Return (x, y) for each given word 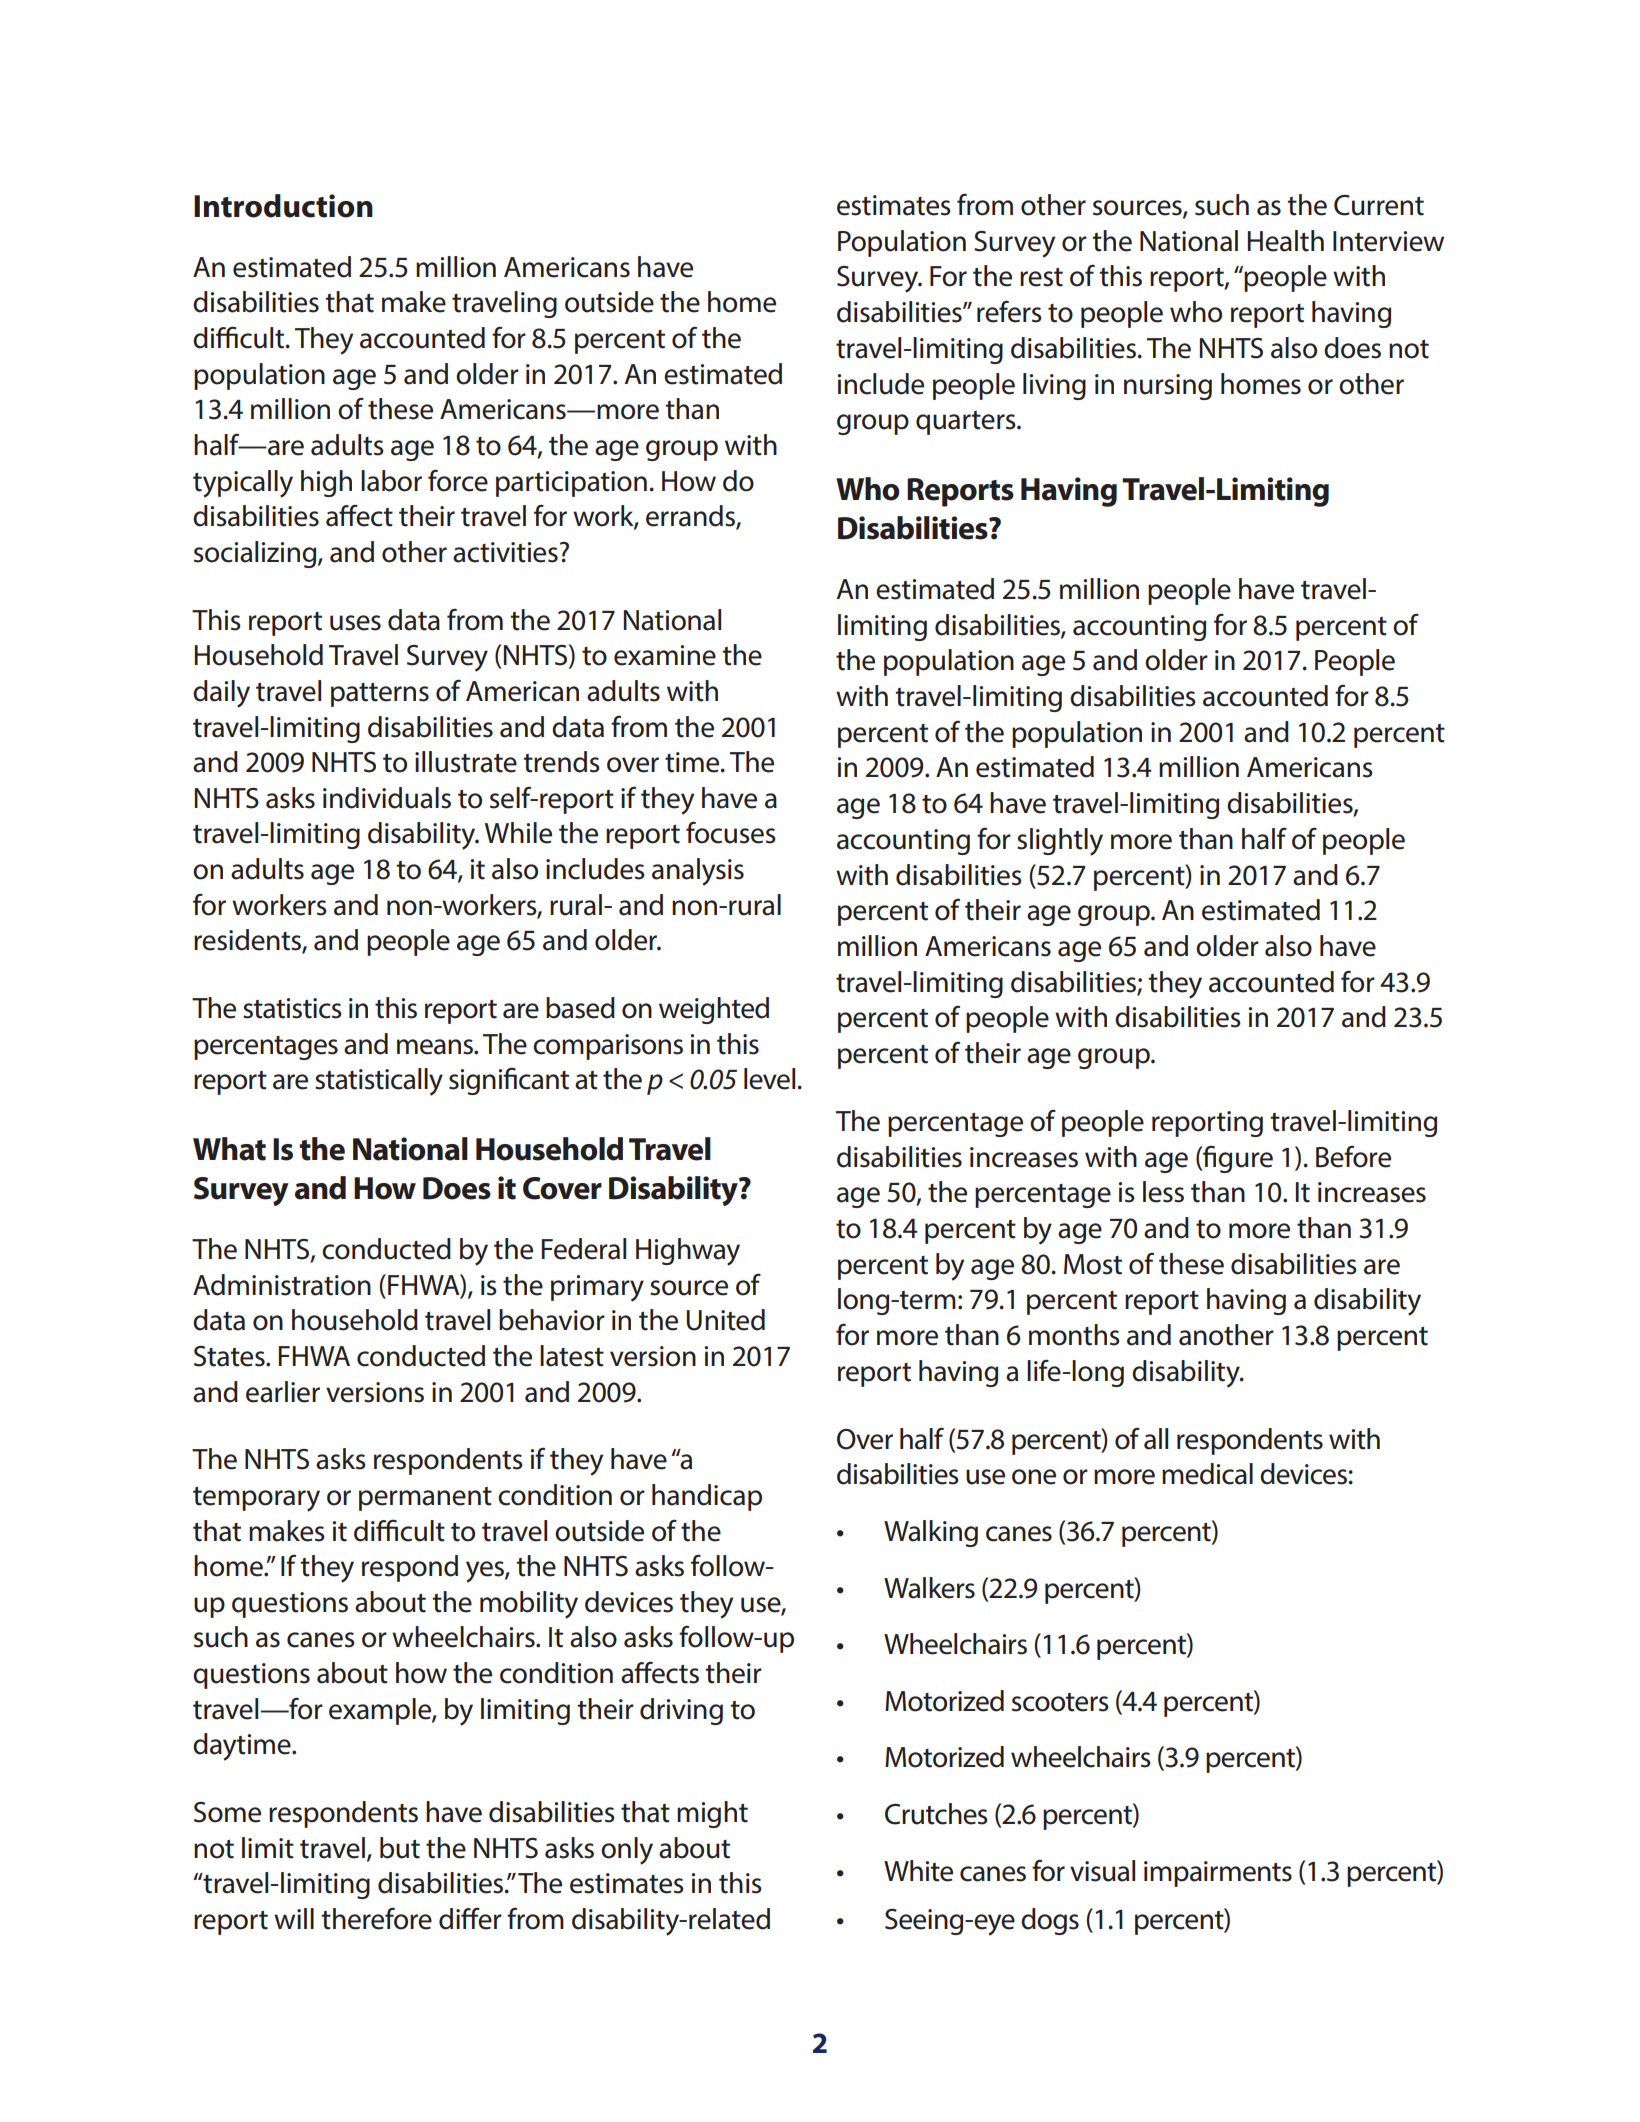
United (725, 1320)
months (1074, 1335)
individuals (387, 798)
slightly (1060, 842)
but (400, 1848)
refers (1009, 311)
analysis (698, 872)
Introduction (283, 206)
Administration (282, 1285)
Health (1286, 241)
